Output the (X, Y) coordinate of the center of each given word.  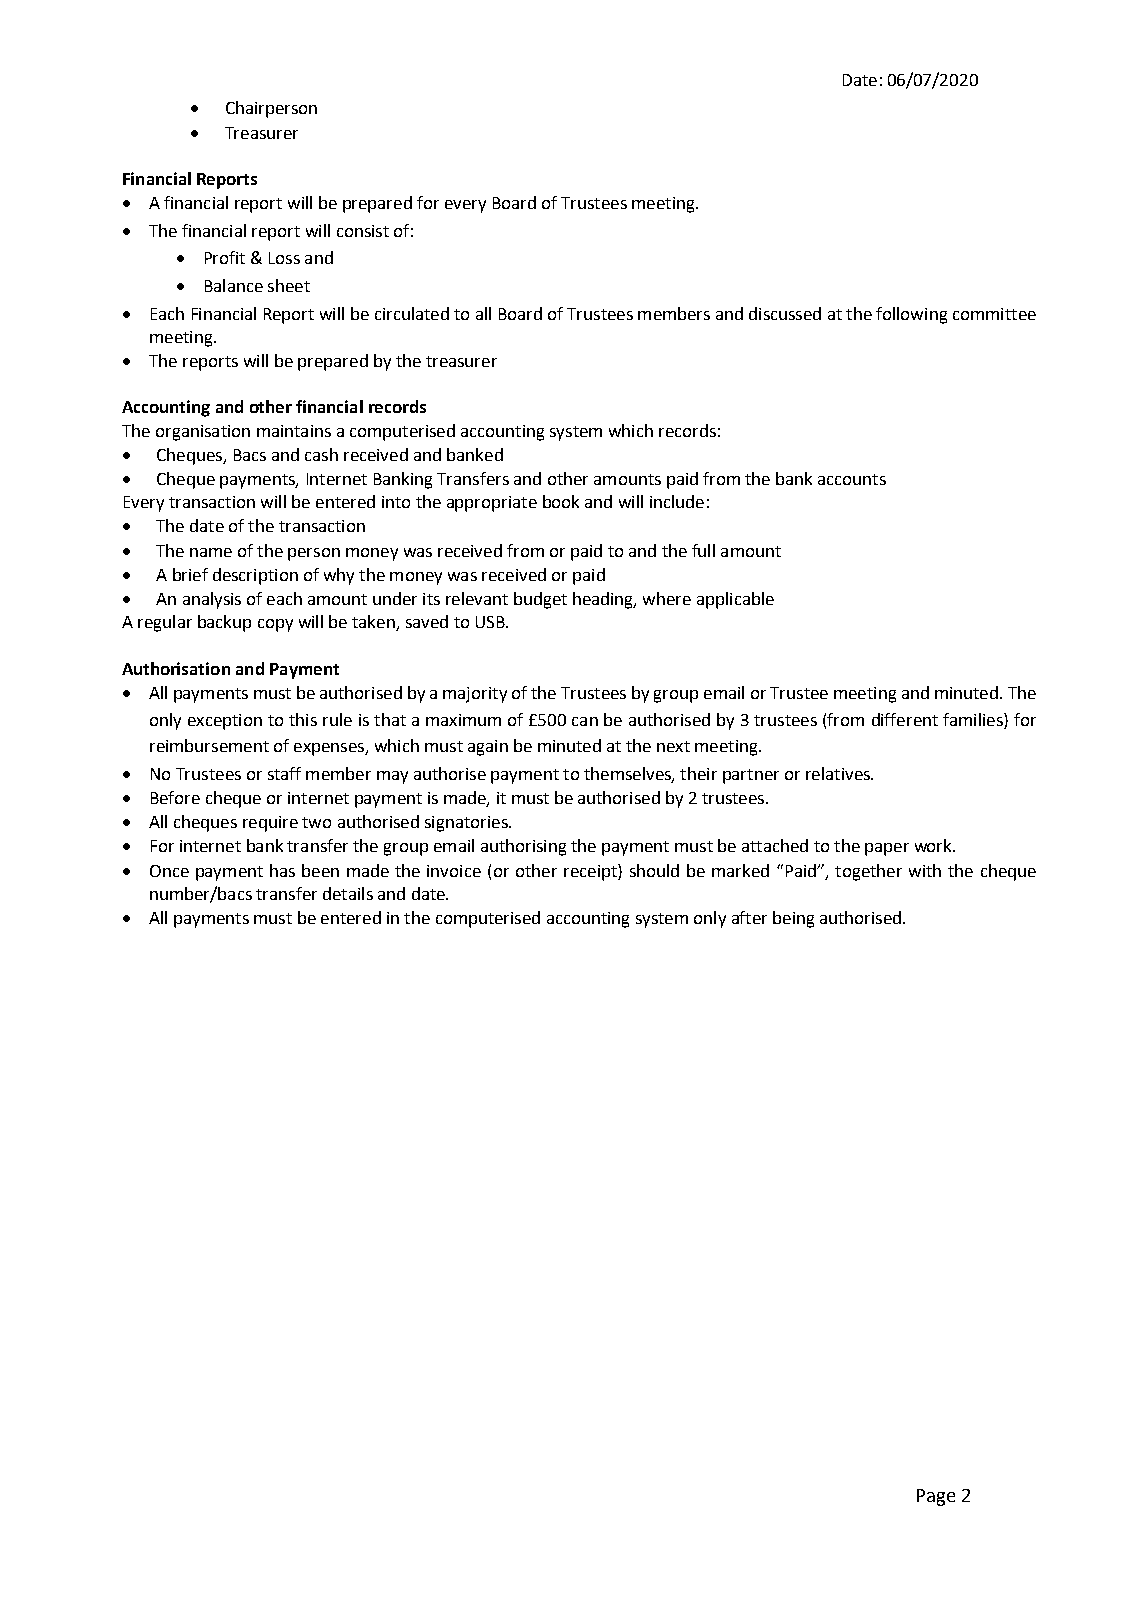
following (911, 315)
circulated (412, 313)
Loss (284, 258)
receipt (591, 872)
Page (936, 1497)
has (282, 870)
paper (887, 849)
